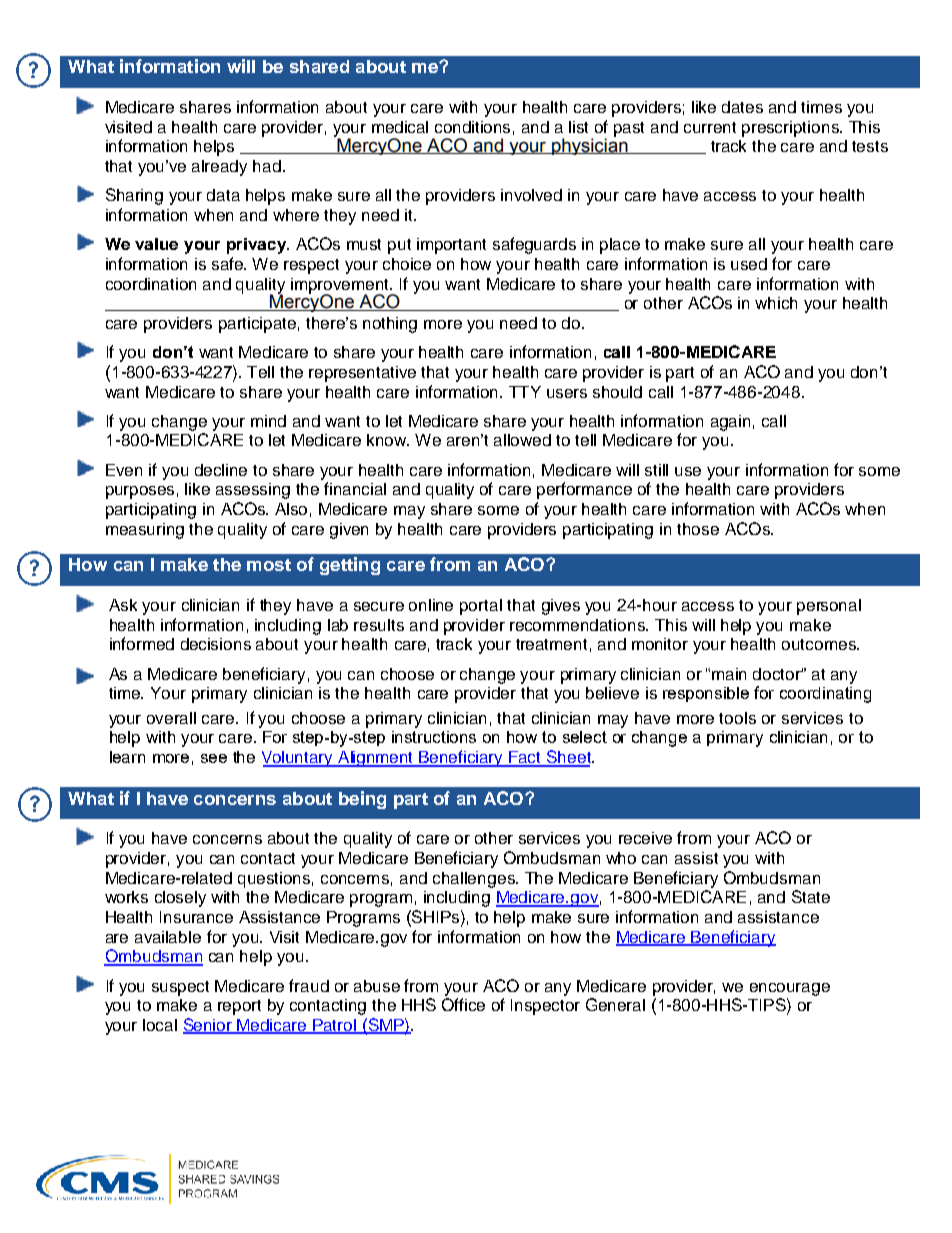 This page has height=1233, width=952. I want to click on encourage, so click(790, 989).
